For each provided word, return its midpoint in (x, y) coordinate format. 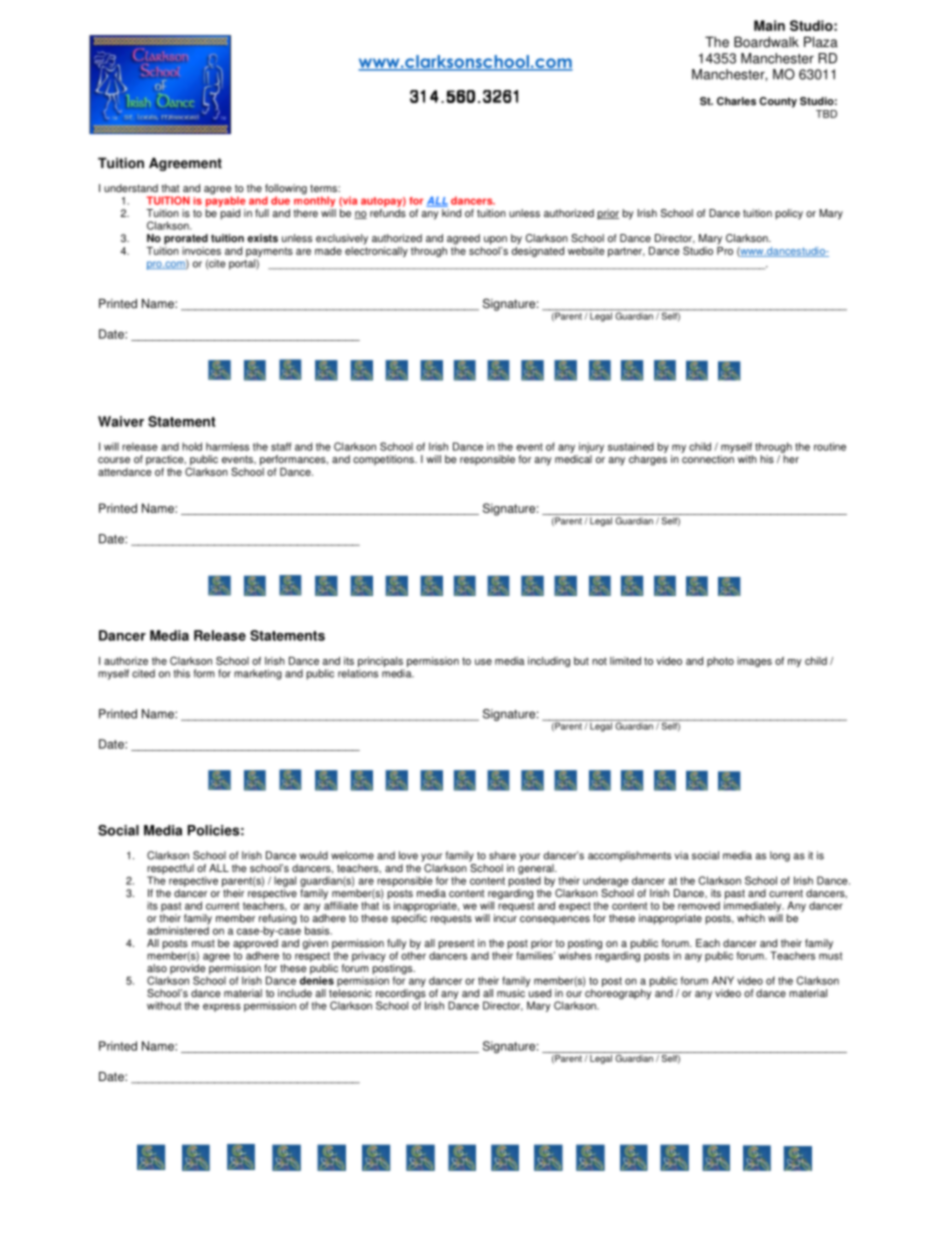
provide (187, 970)
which (751, 918)
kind (451, 213)
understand (131, 188)
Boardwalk (766, 42)
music (511, 993)
